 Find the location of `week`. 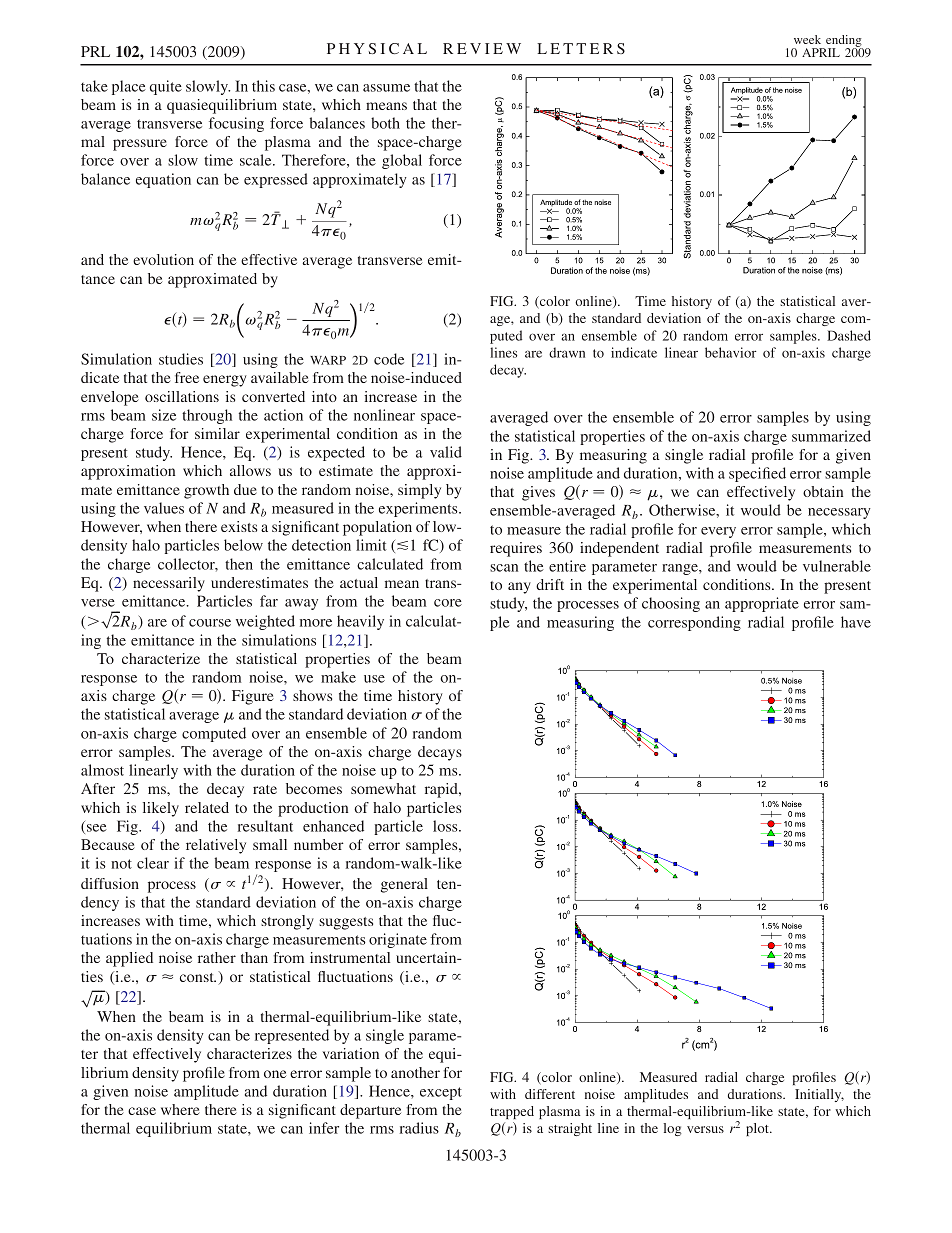

week is located at coordinates (807, 39).
